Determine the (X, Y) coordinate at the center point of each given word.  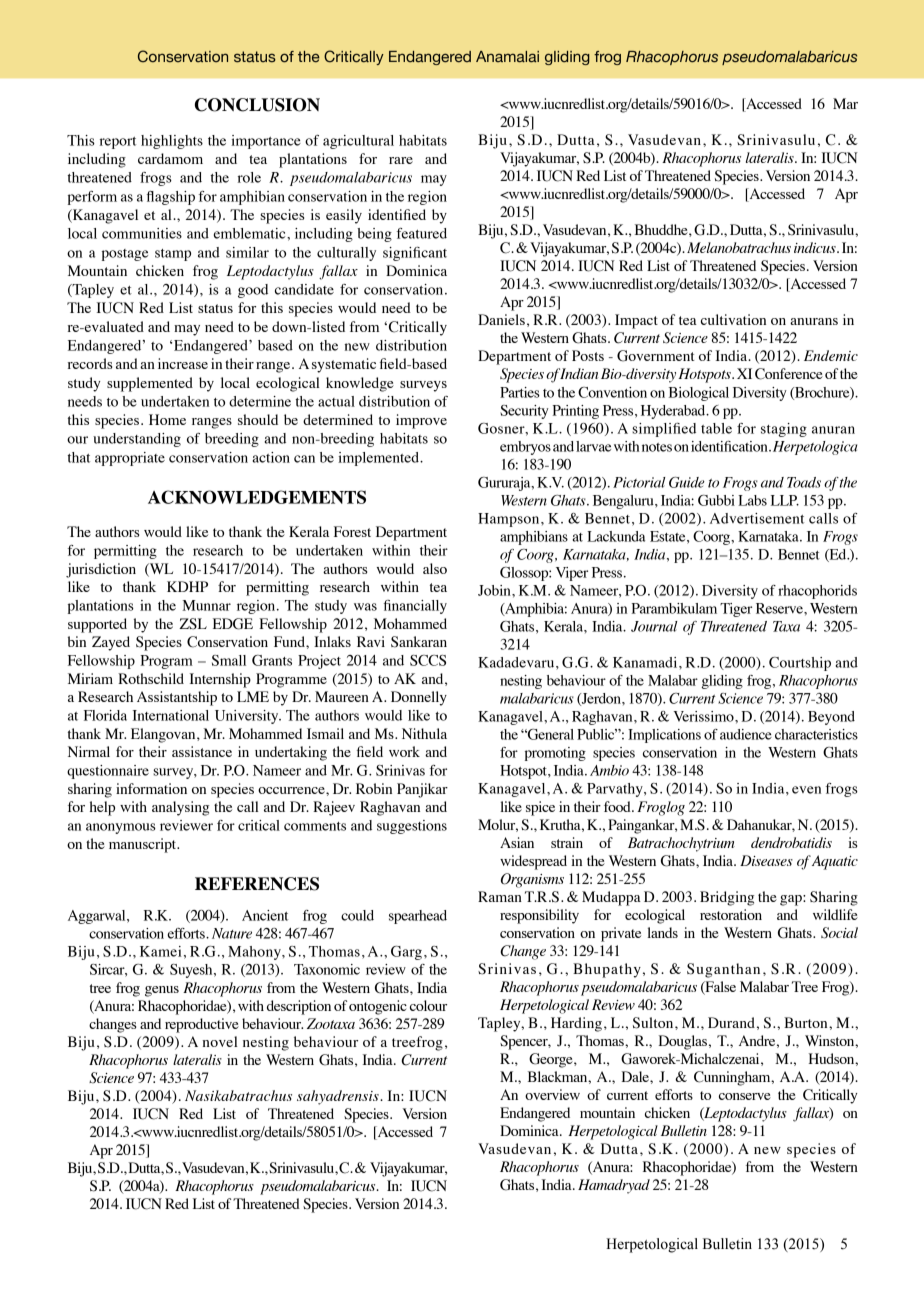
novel (220, 1041)
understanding (137, 440)
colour (428, 1005)
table (716, 428)
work (404, 751)
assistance (202, 751)
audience (746, 734)
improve (421, 421)
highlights (172, 142)
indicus (816, 247)
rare (401, 160)
